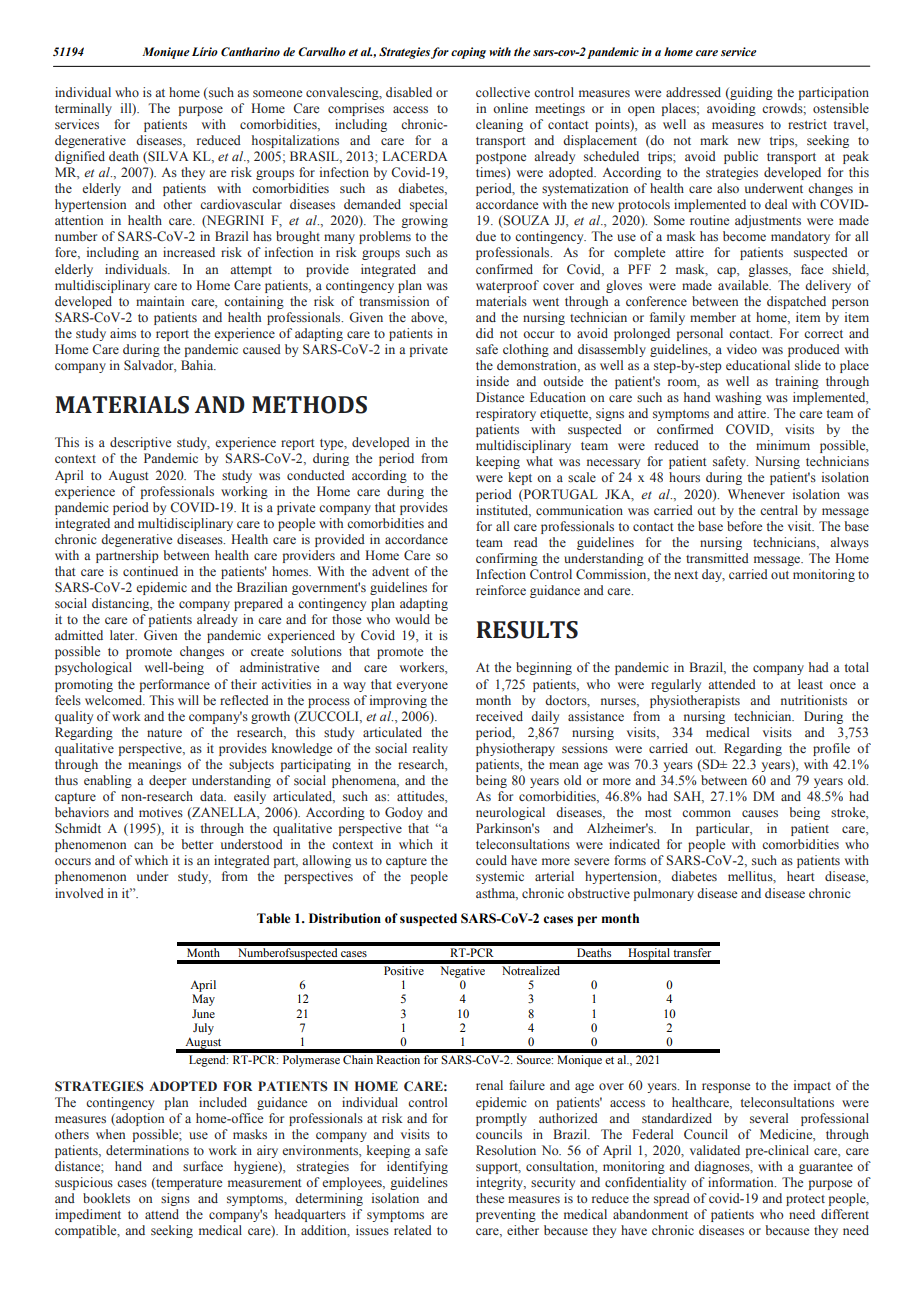  What do you see at coordinates (412, 619) in the document?
I see `would` at bounding box center [412, 619].
